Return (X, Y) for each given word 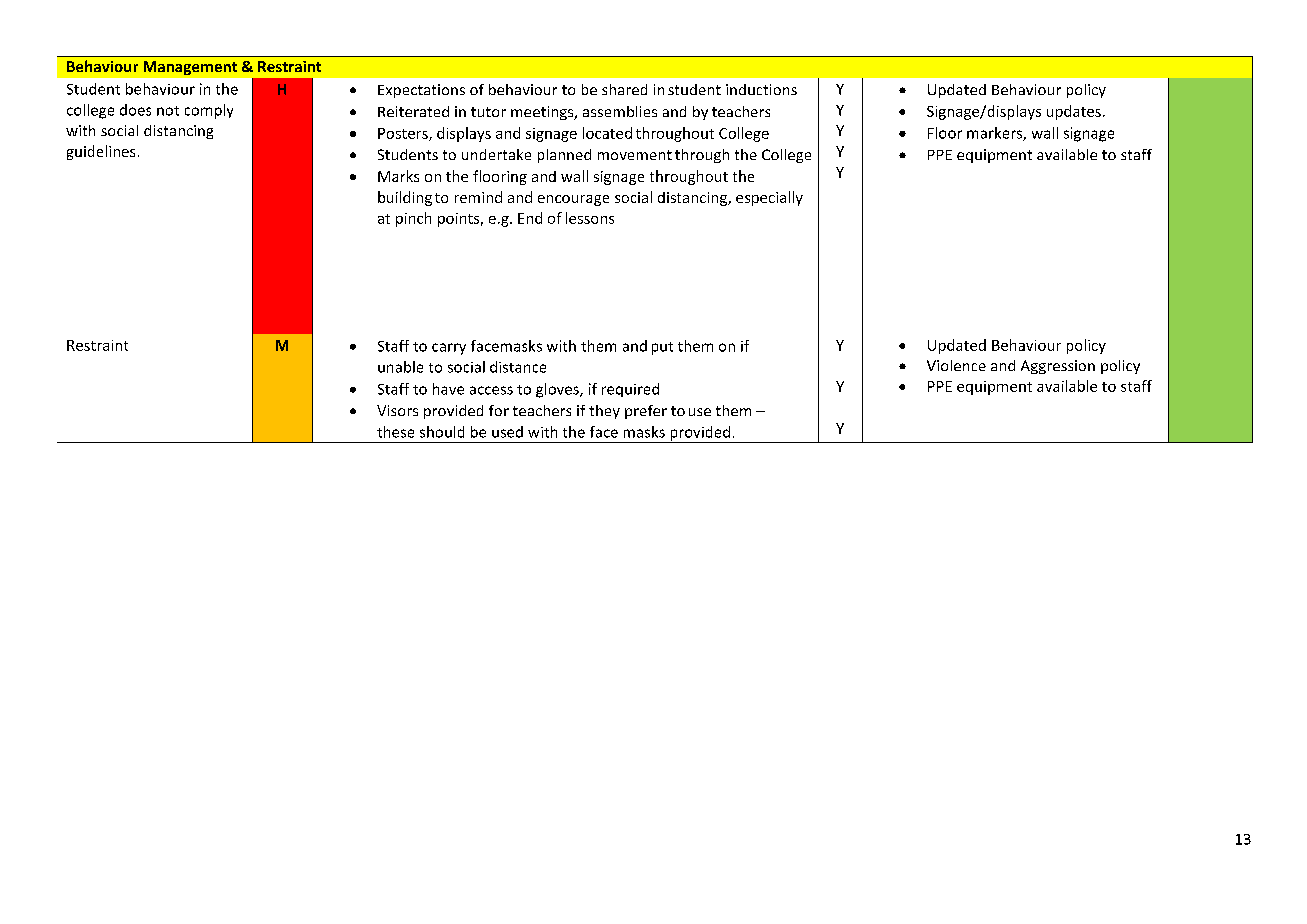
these (395, 432)
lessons (590, 218)
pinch (413, 219)
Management (190, 68)
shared (624, 89)
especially (769, 198)
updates (1074, 112)
